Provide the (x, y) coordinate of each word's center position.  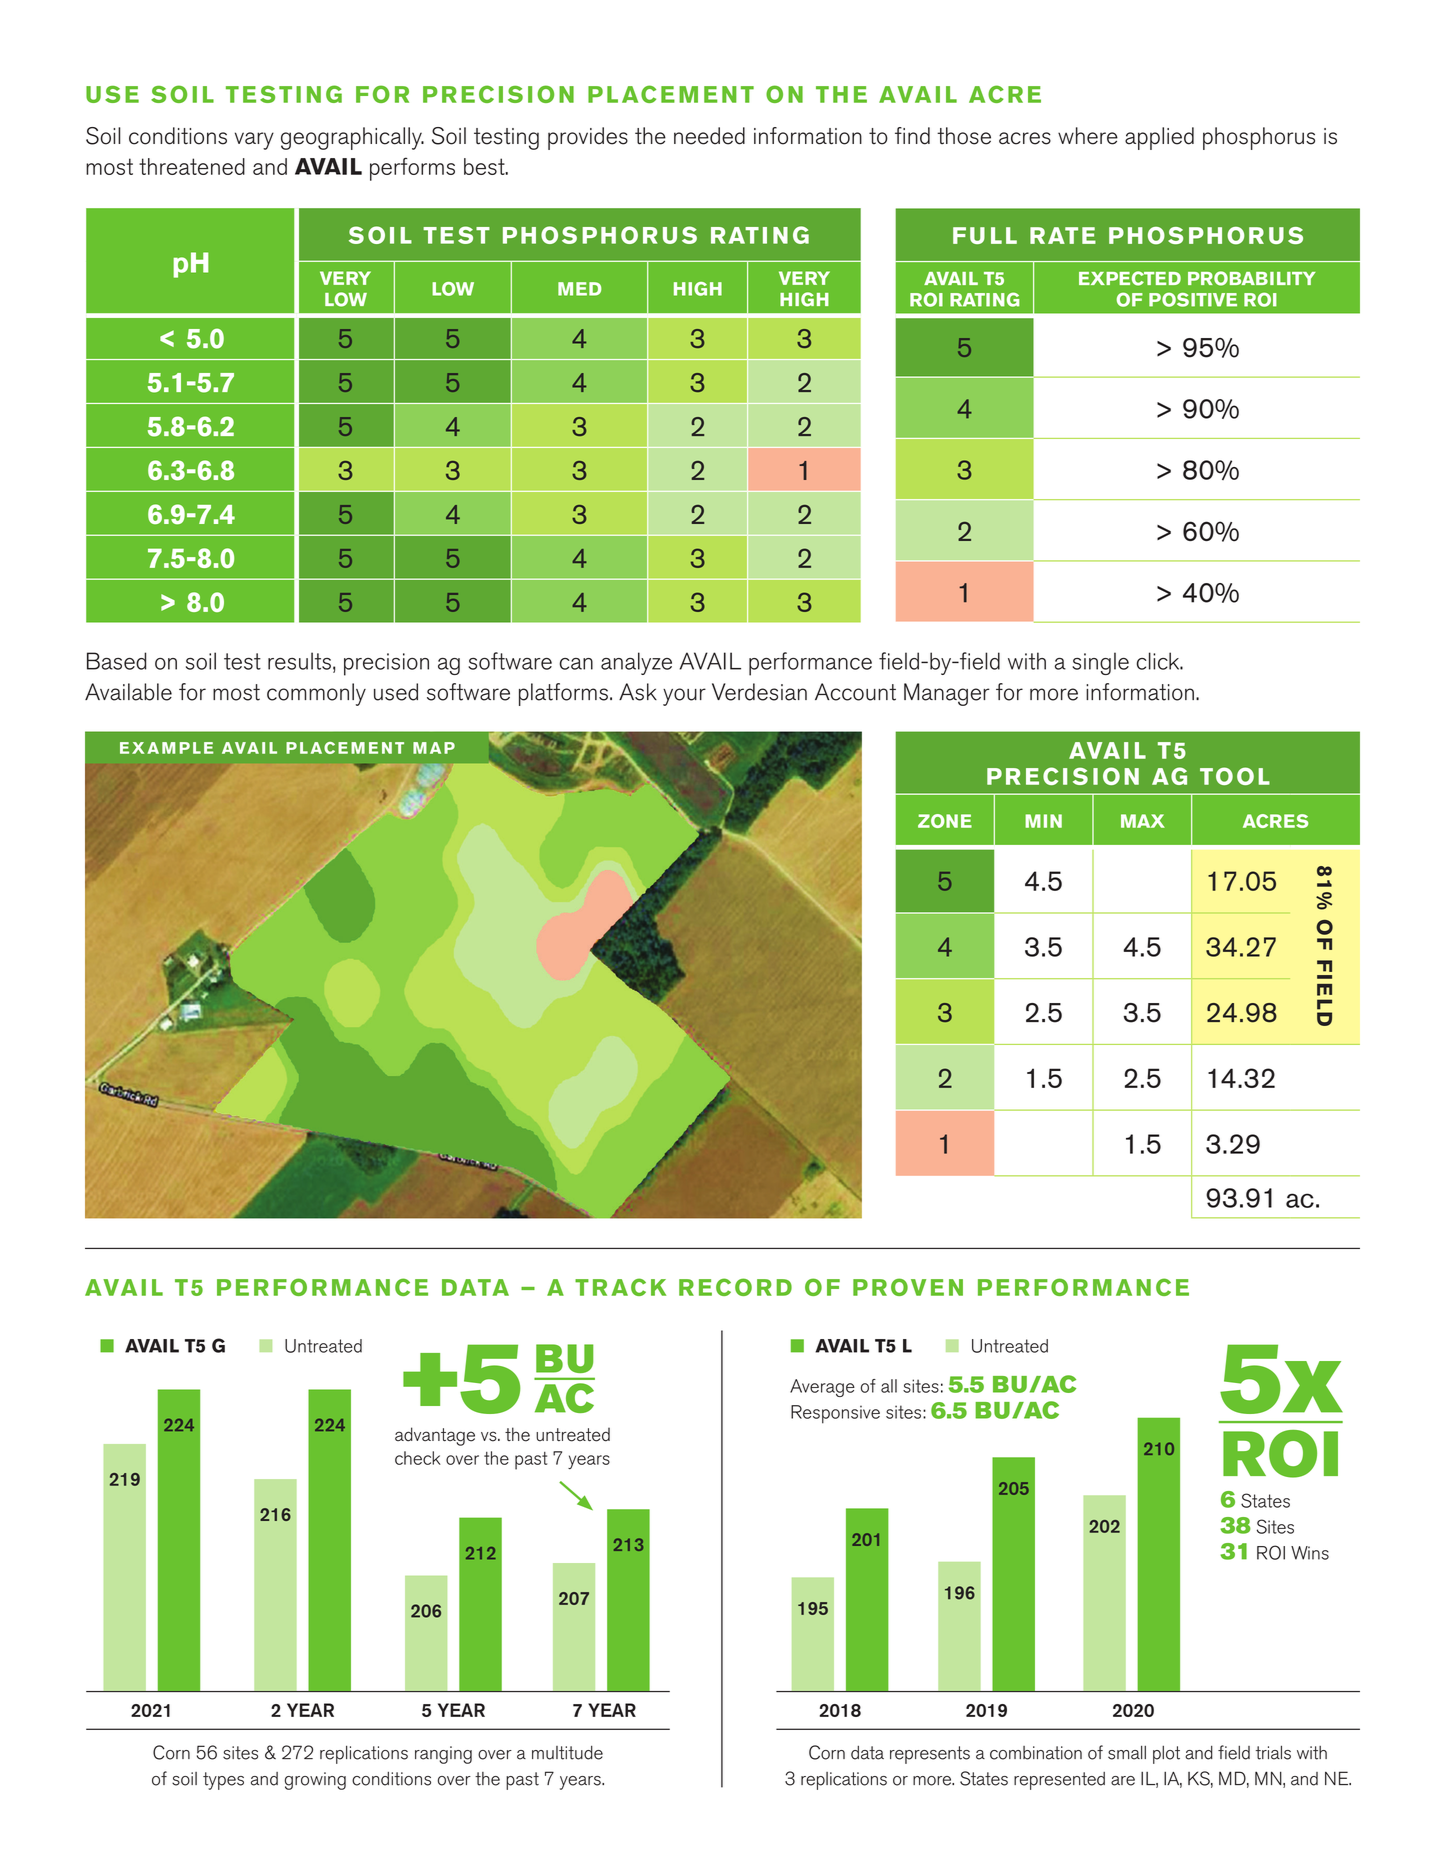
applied (1159, 138)
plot (1166, 1755)
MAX (1143, 821)
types (223, 1781)
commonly (316, 694)
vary (254, 141)
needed (709, 136)
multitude (567, 1753)
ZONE (945, 821)
